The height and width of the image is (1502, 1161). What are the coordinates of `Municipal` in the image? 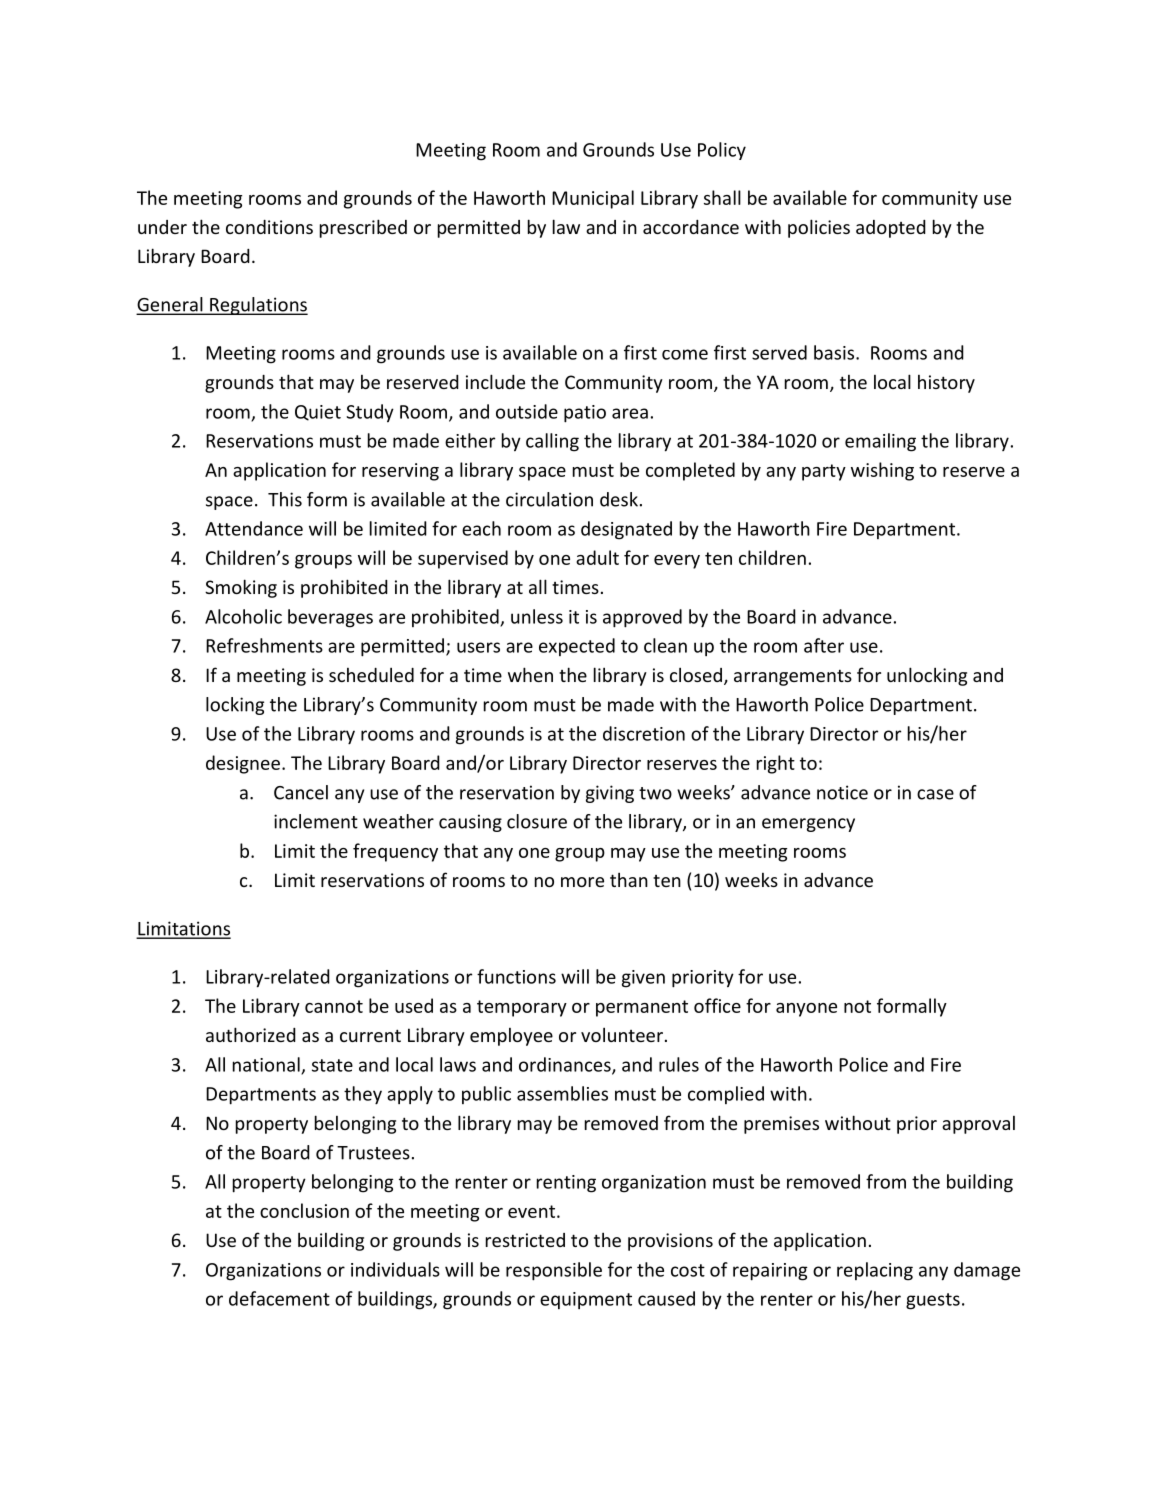 It's located at (593, 199).
